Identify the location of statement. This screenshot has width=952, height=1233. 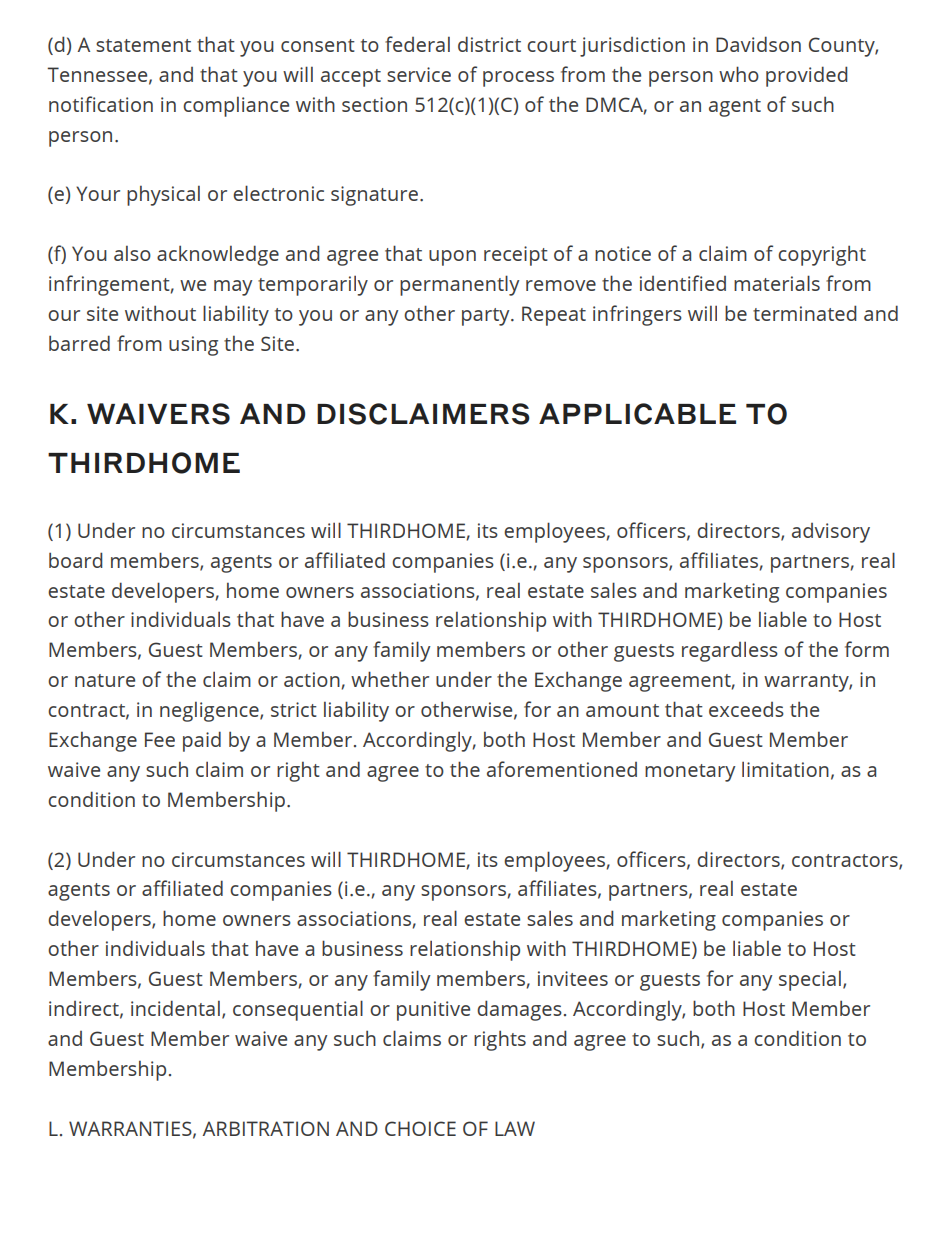
(143, 45).
